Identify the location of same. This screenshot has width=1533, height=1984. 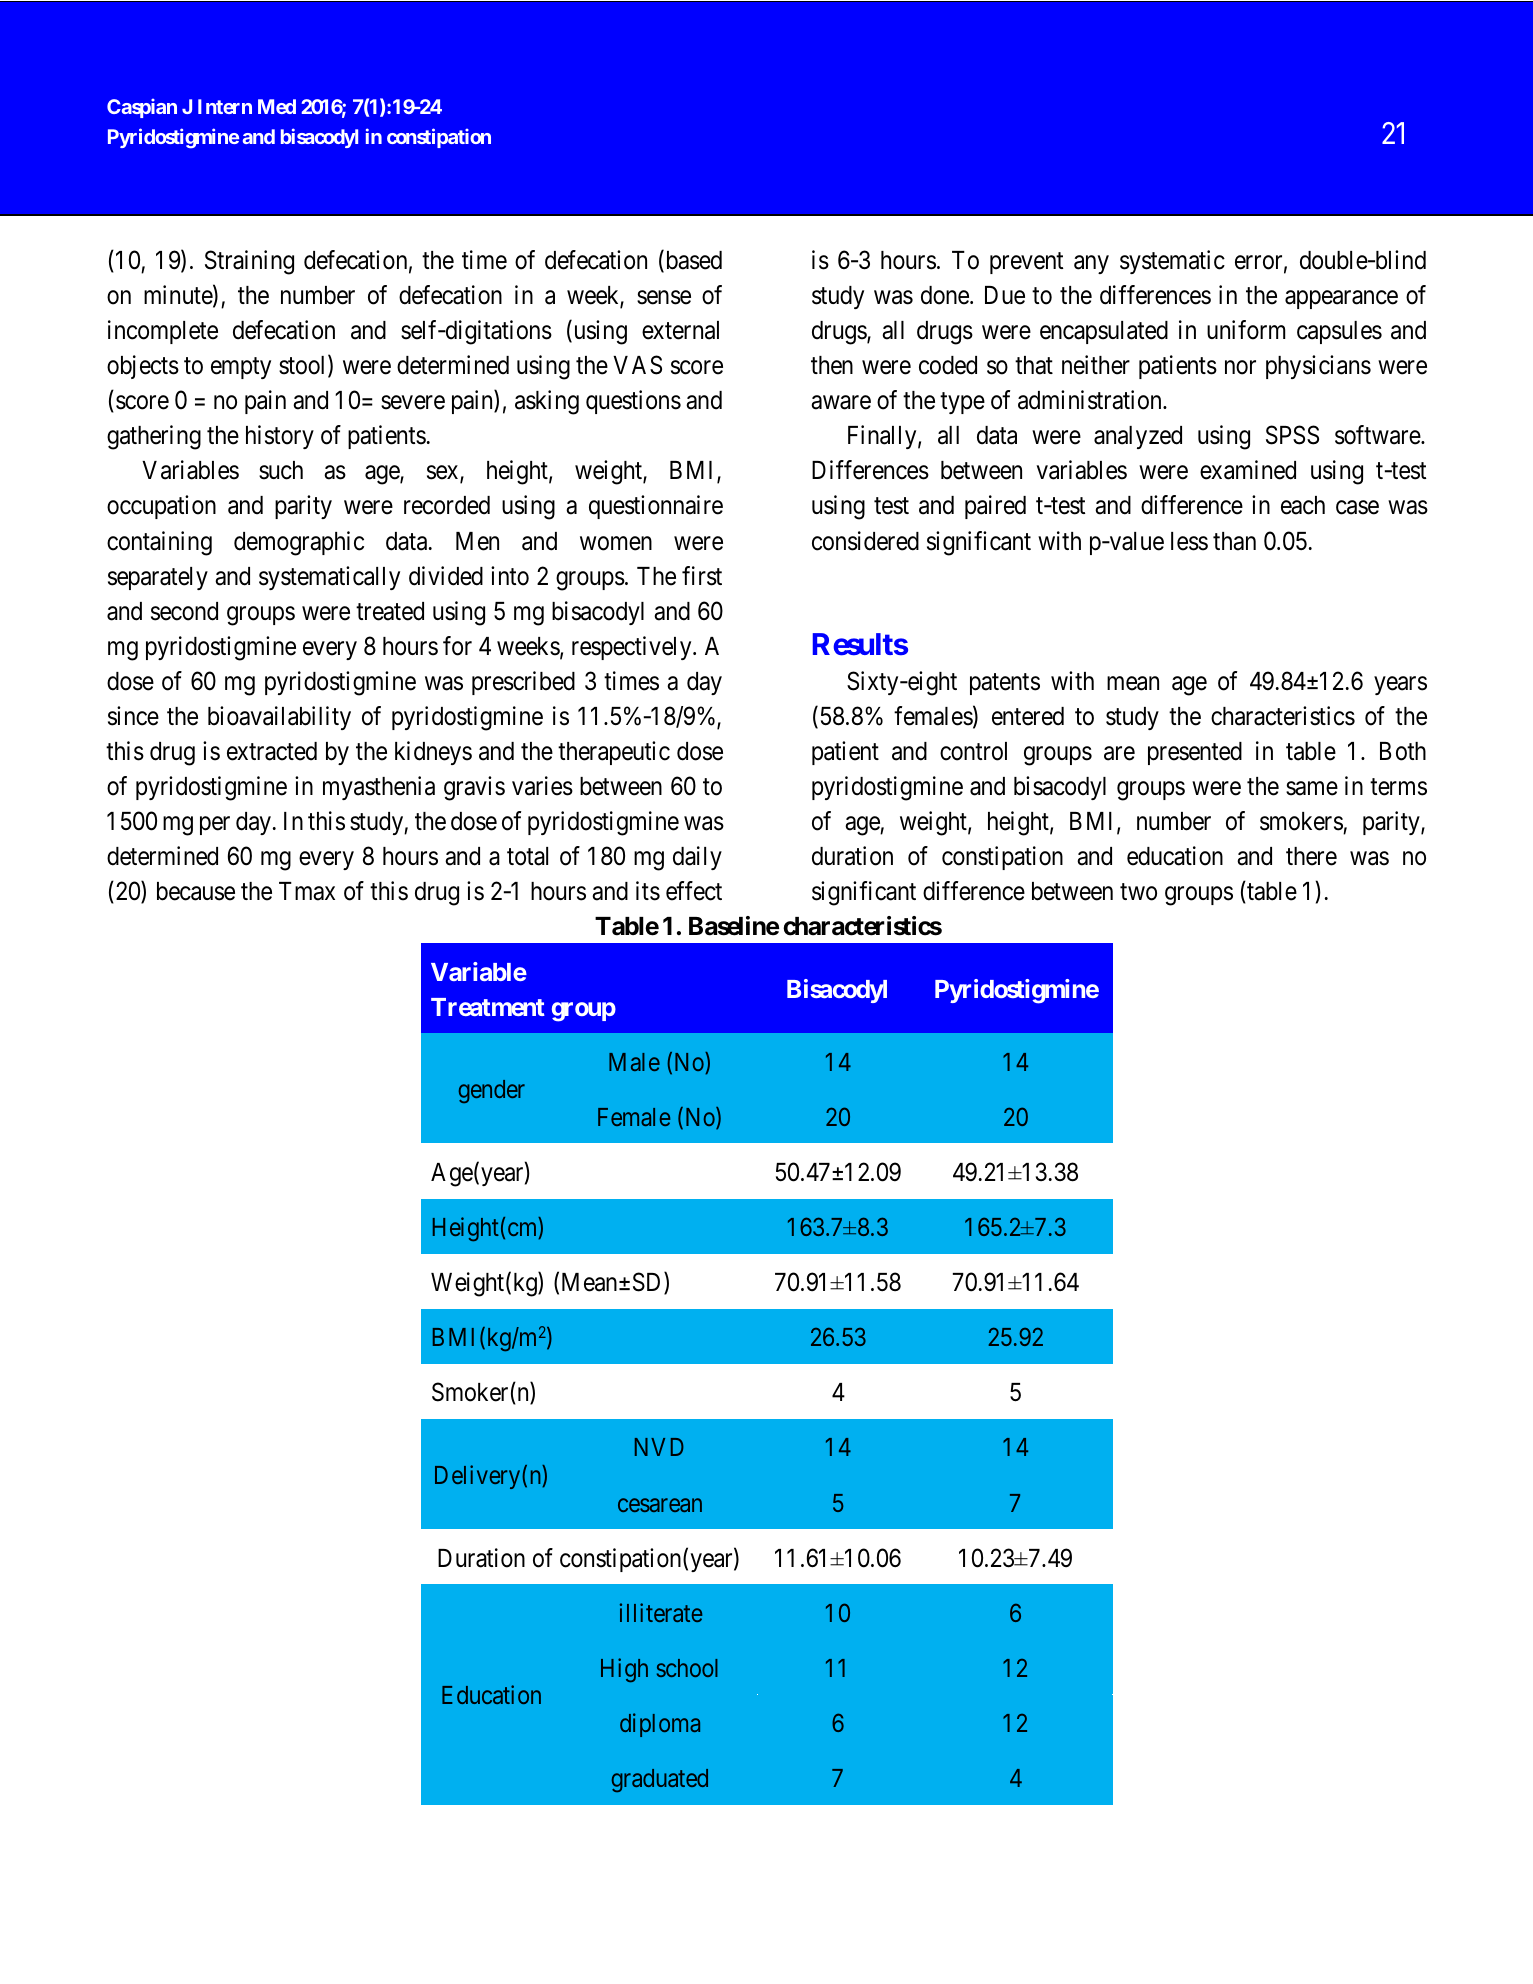
(1312, 789).
